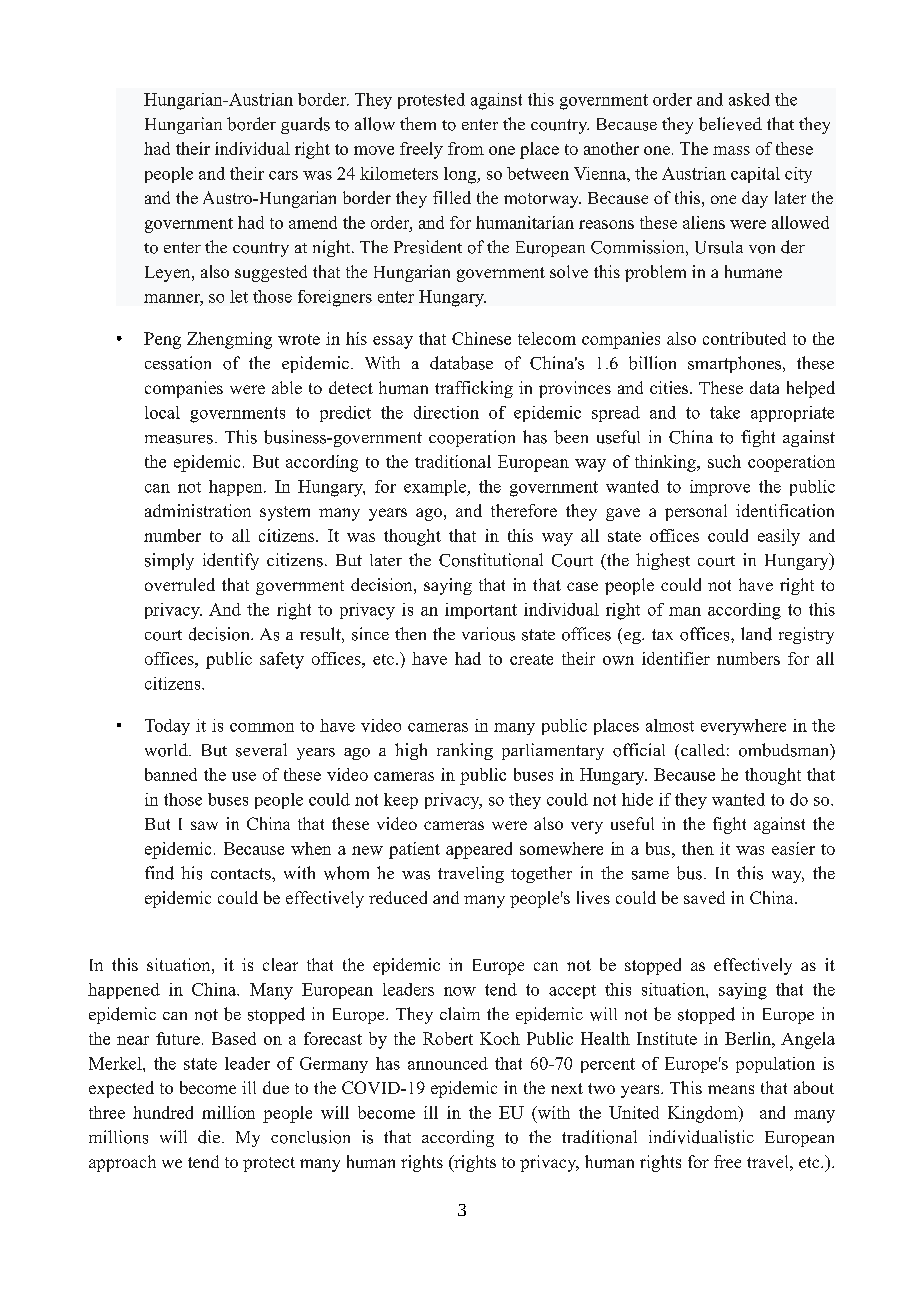  I want to click on such, so click(724, 461).
